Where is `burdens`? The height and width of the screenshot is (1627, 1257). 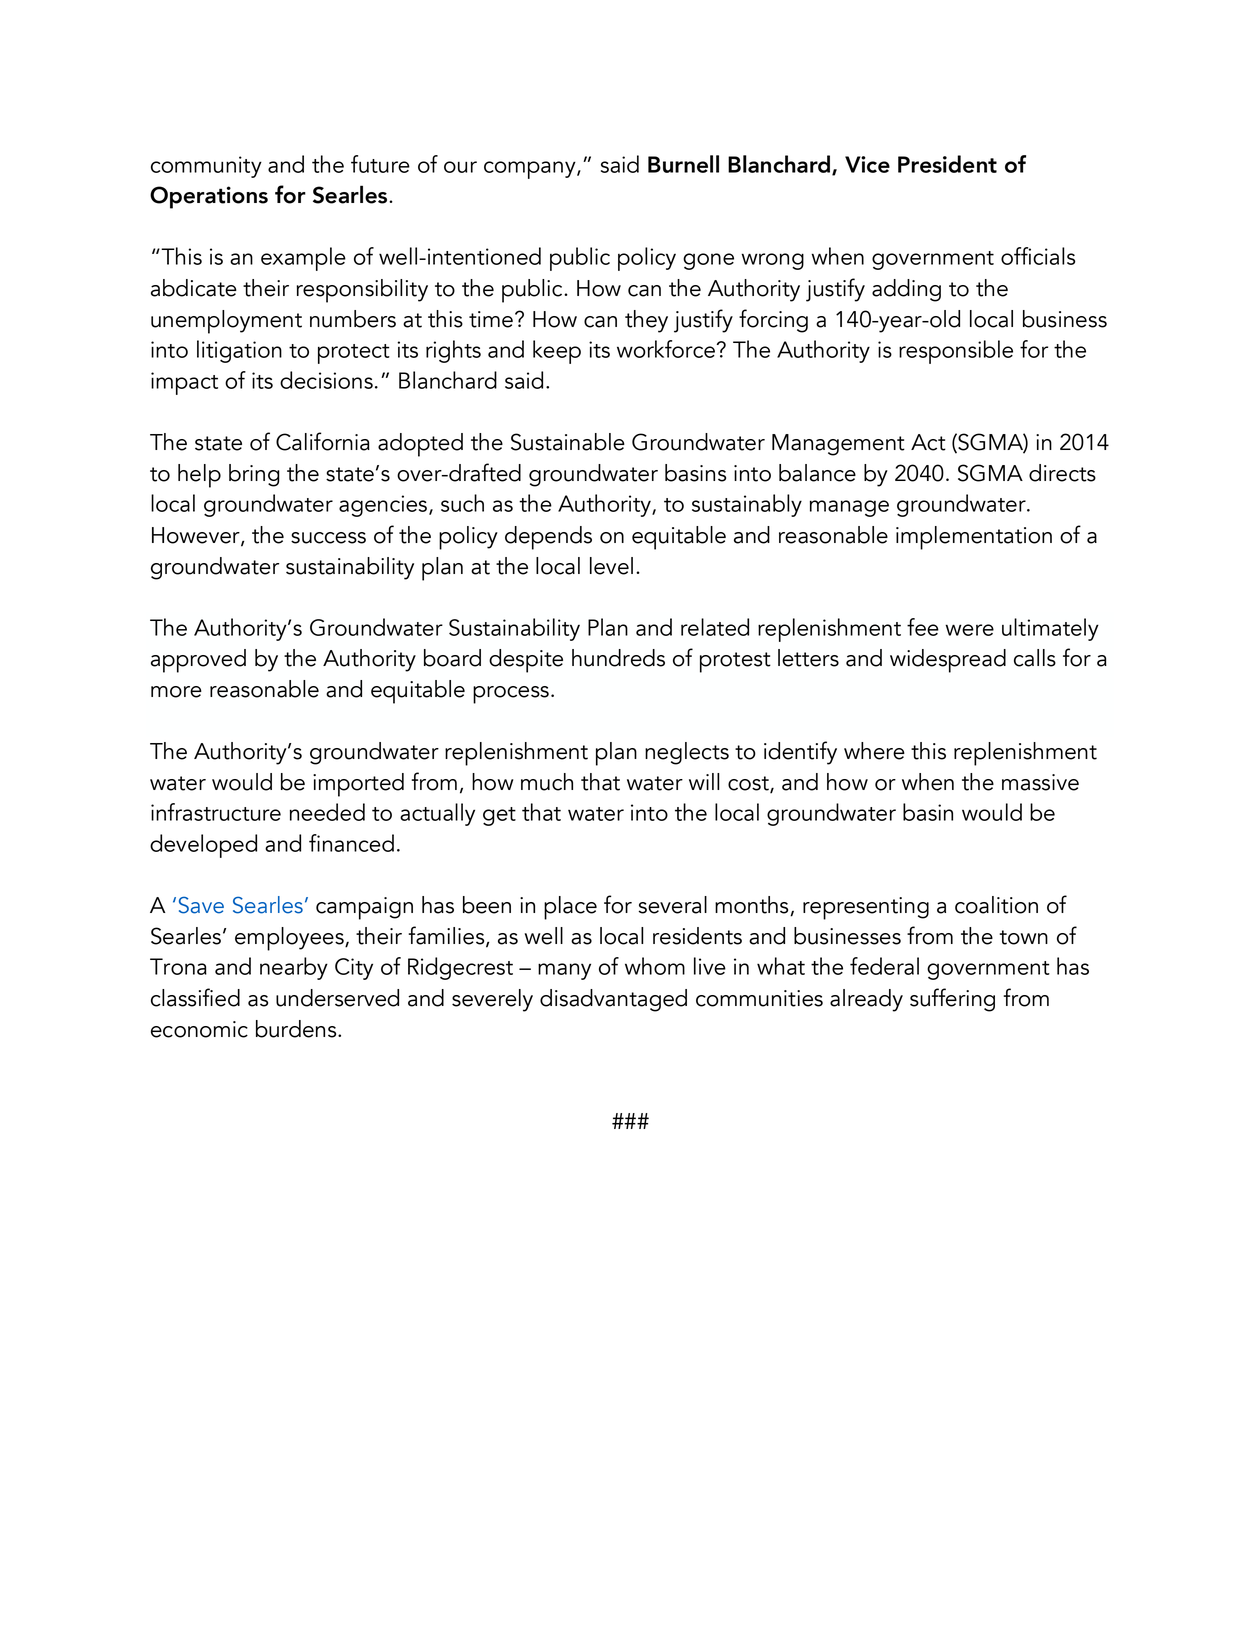 burdens is located at coordinates (297, 1029).
